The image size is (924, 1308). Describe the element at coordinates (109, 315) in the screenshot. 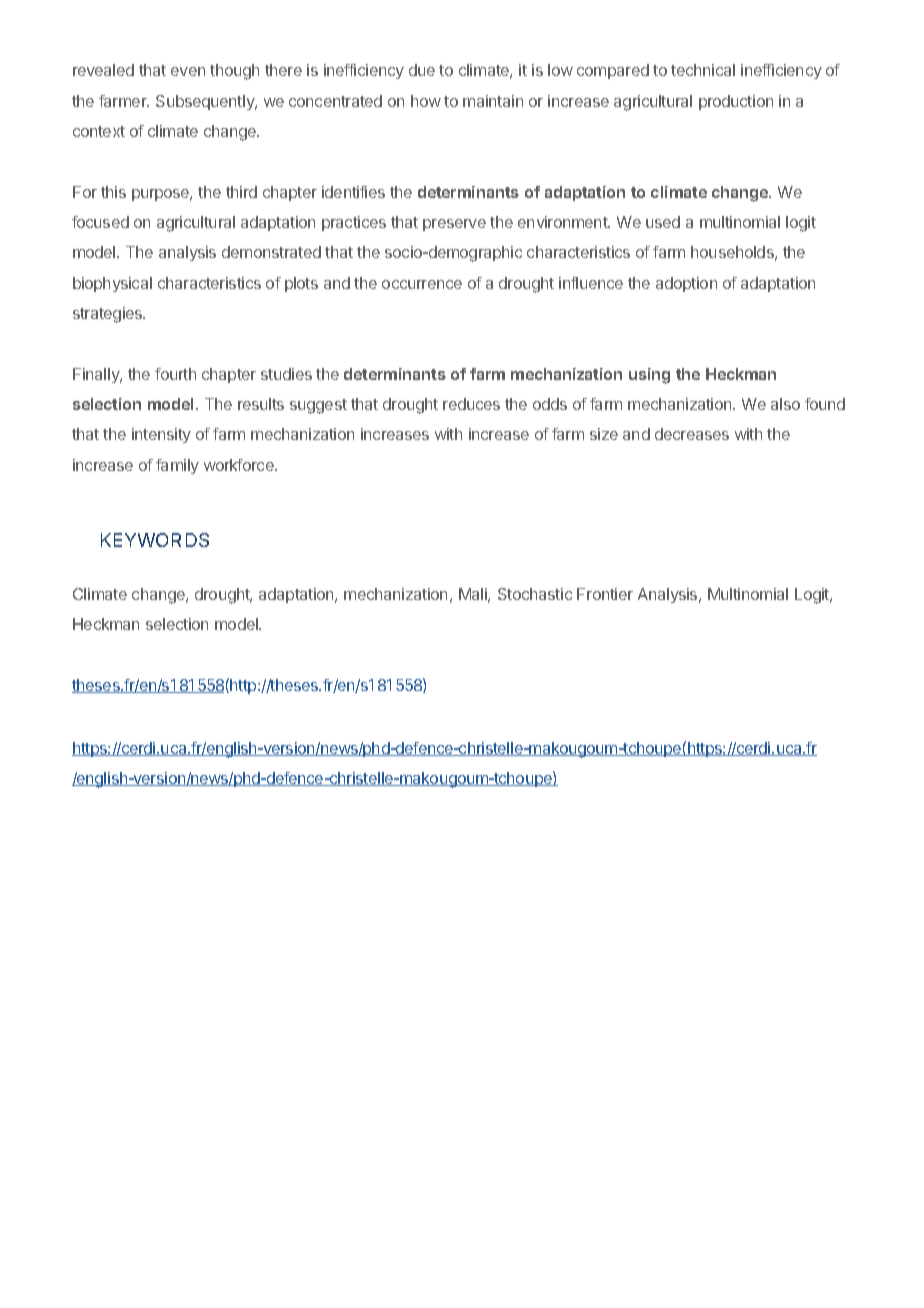

I see `strategies` at that location.
